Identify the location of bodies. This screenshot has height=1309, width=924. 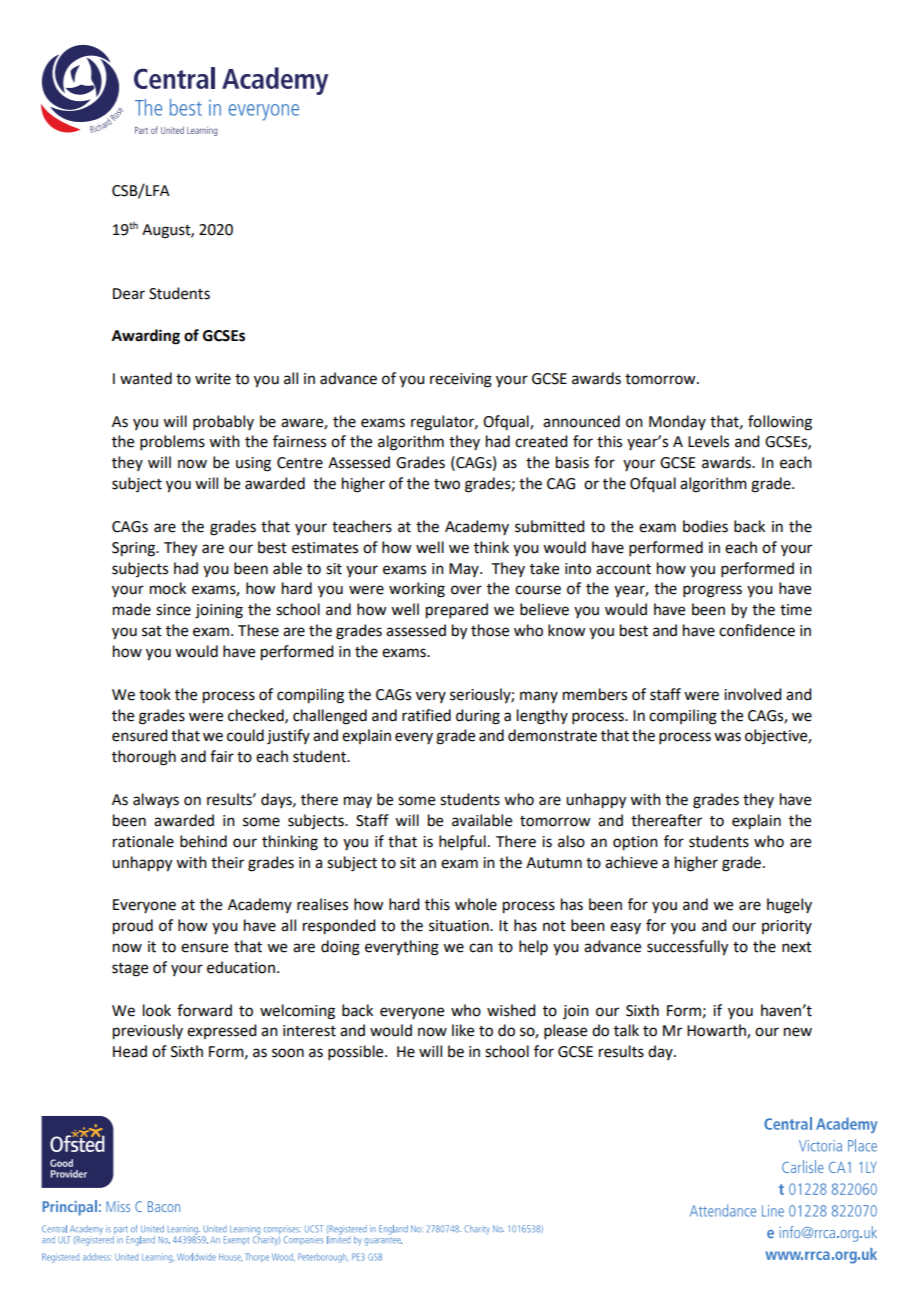
(705, 526).
